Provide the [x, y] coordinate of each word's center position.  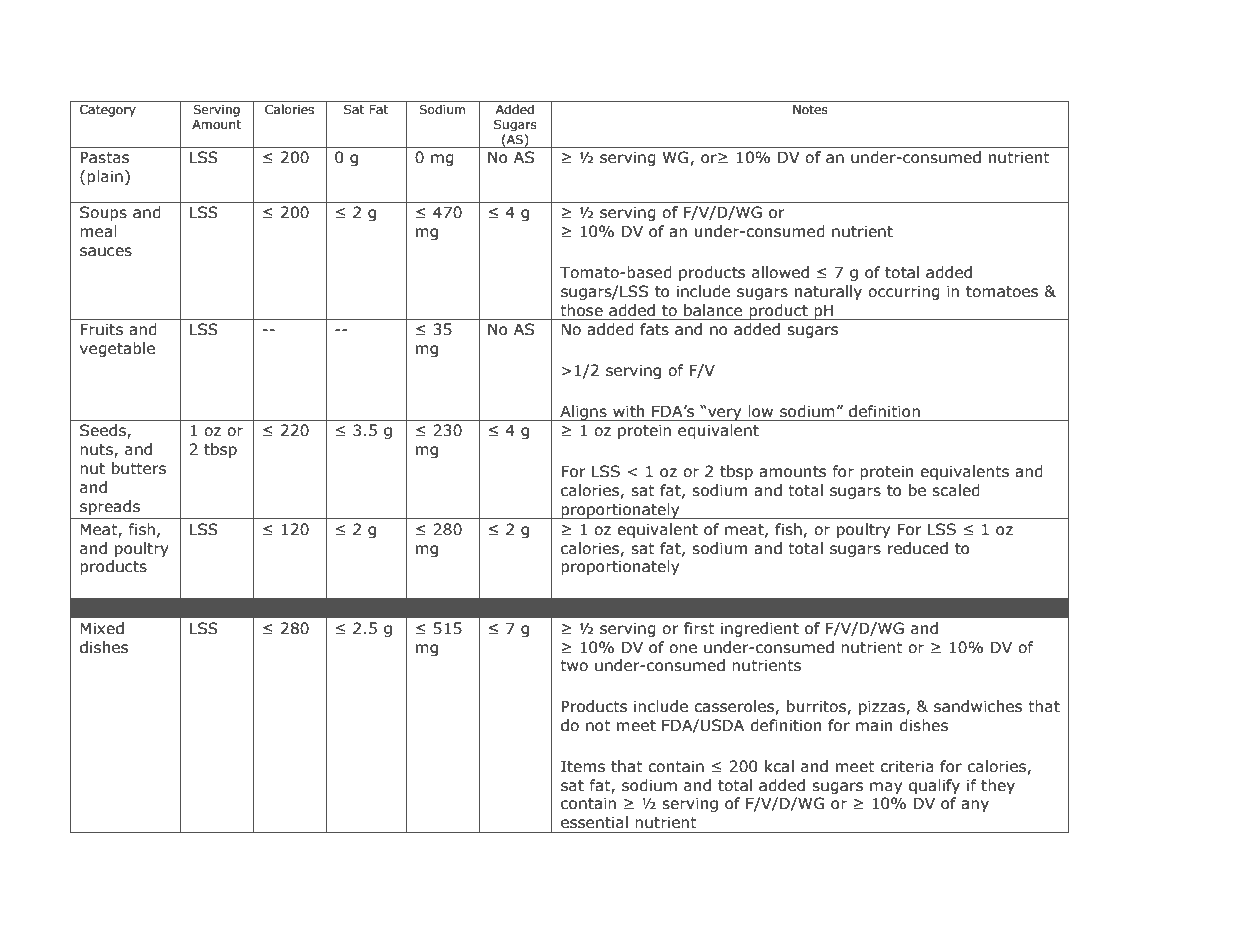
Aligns [583, 413]
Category [108, 110]
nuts [97, 451]
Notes [810, 109]
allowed [780, 272]
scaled [956, 490]
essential [594, 822]
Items [583, 766]
